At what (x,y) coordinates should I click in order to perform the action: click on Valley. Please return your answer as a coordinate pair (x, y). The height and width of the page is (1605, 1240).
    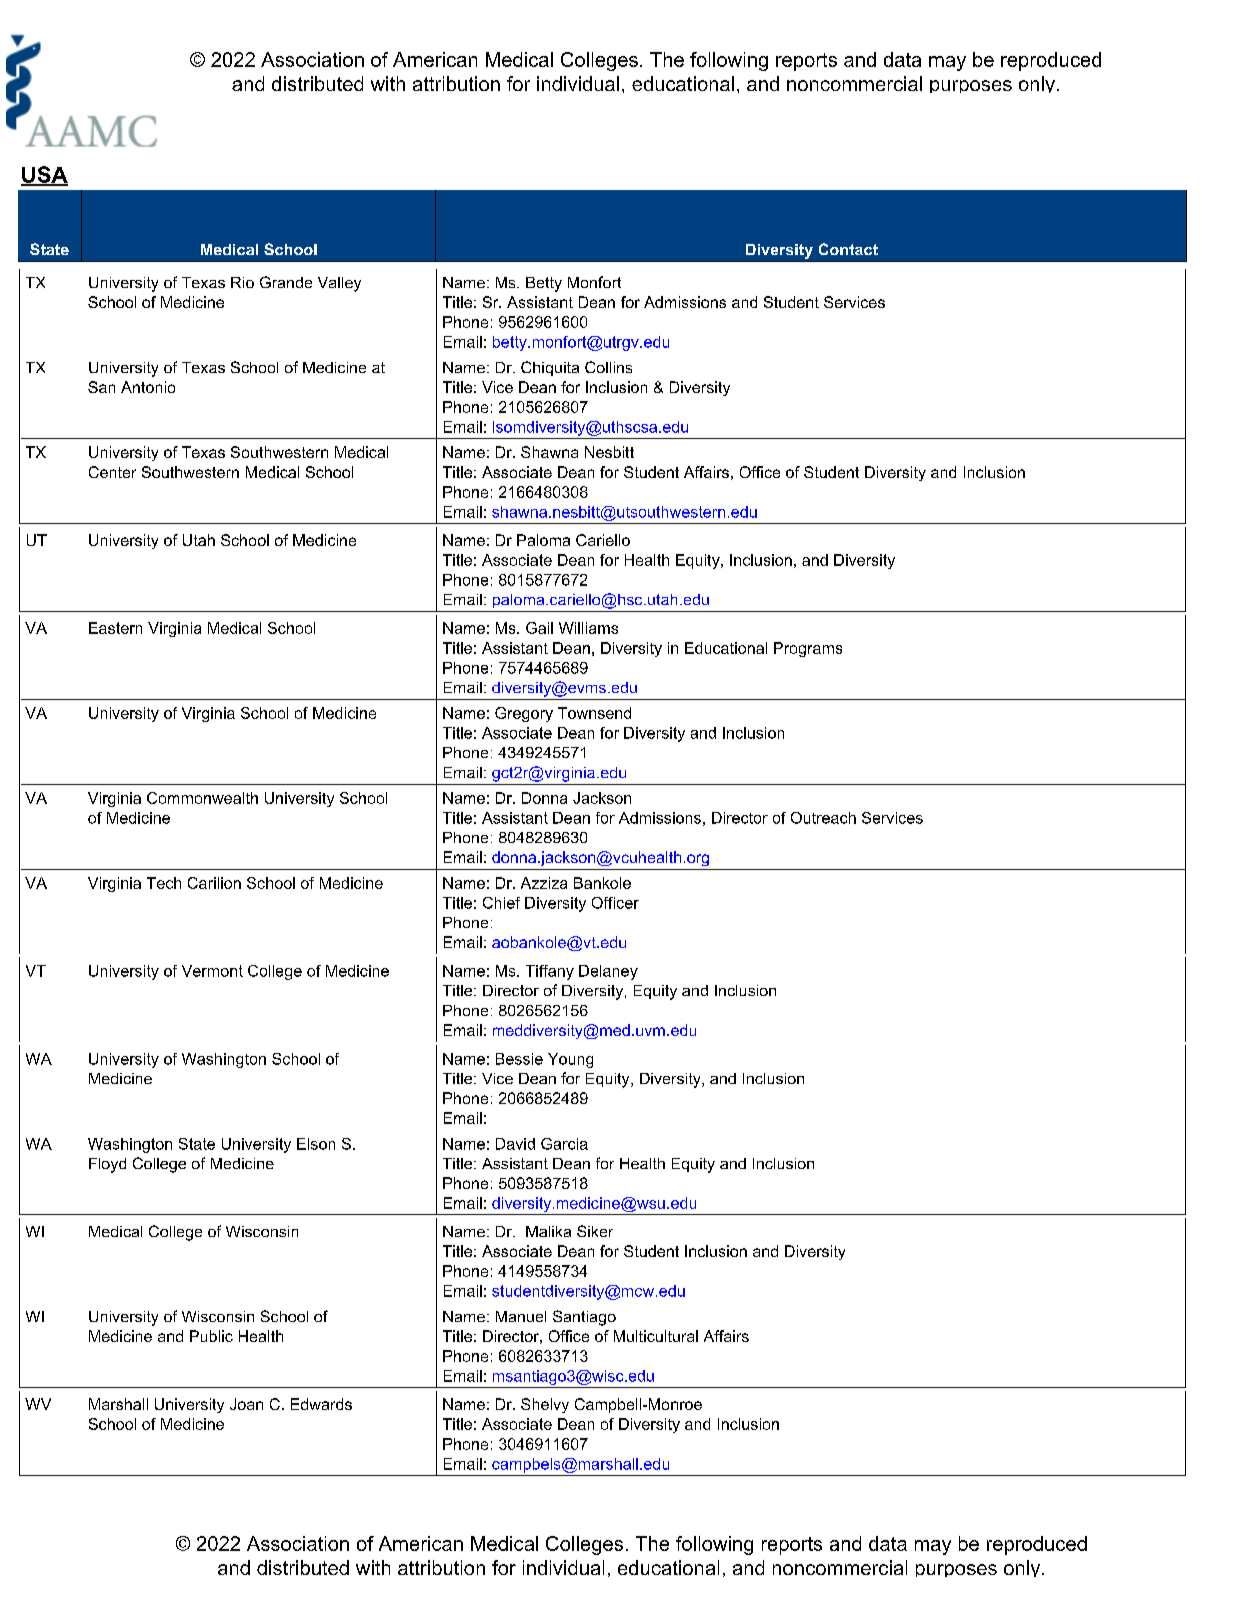
    Looking at the image, I should click on (339, 284).
